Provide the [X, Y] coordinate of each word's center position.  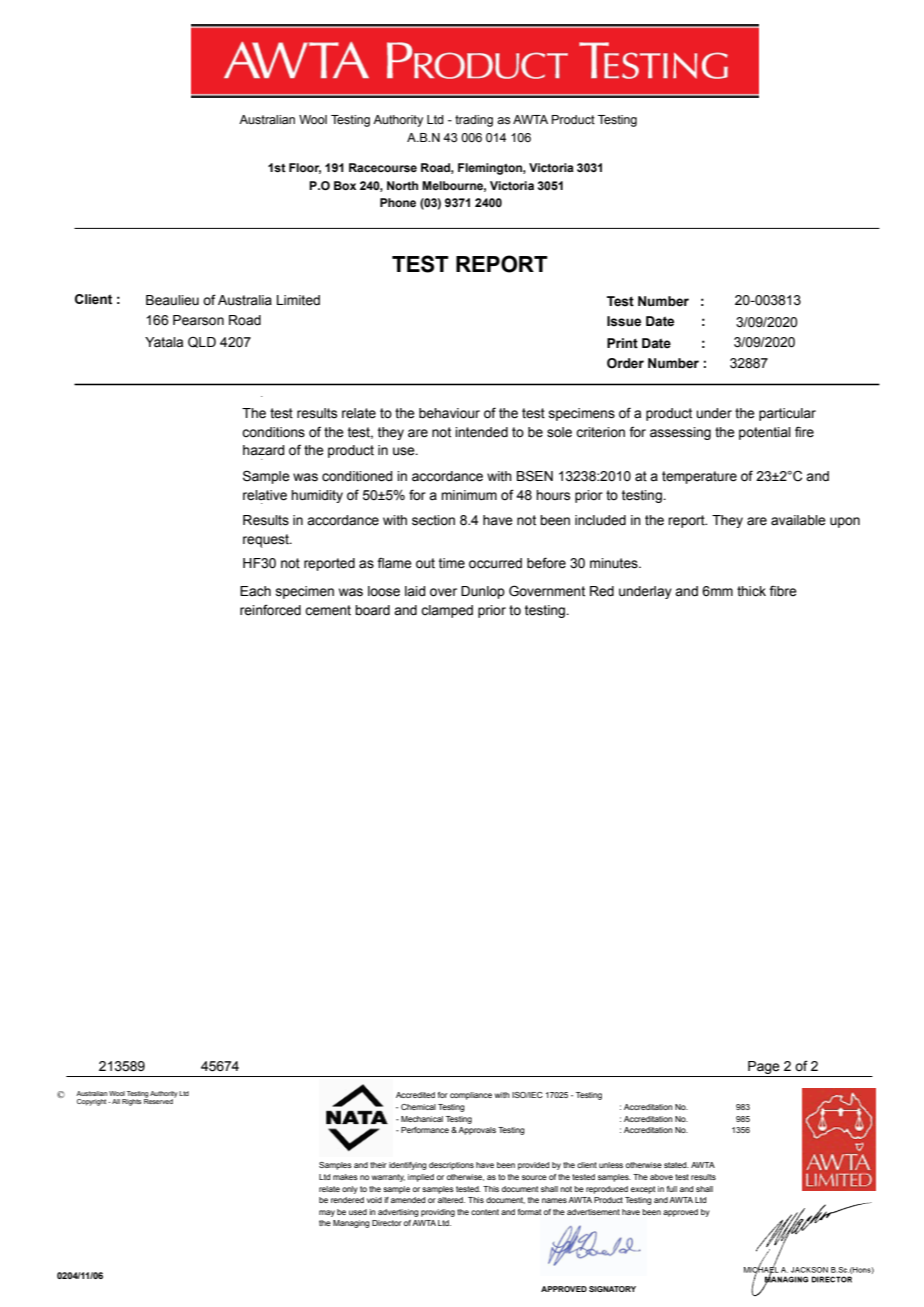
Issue [624, 321]
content [485, 1212]
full [672, 1189]
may [327, 1213]
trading [474, 121]
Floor [305, 168]
